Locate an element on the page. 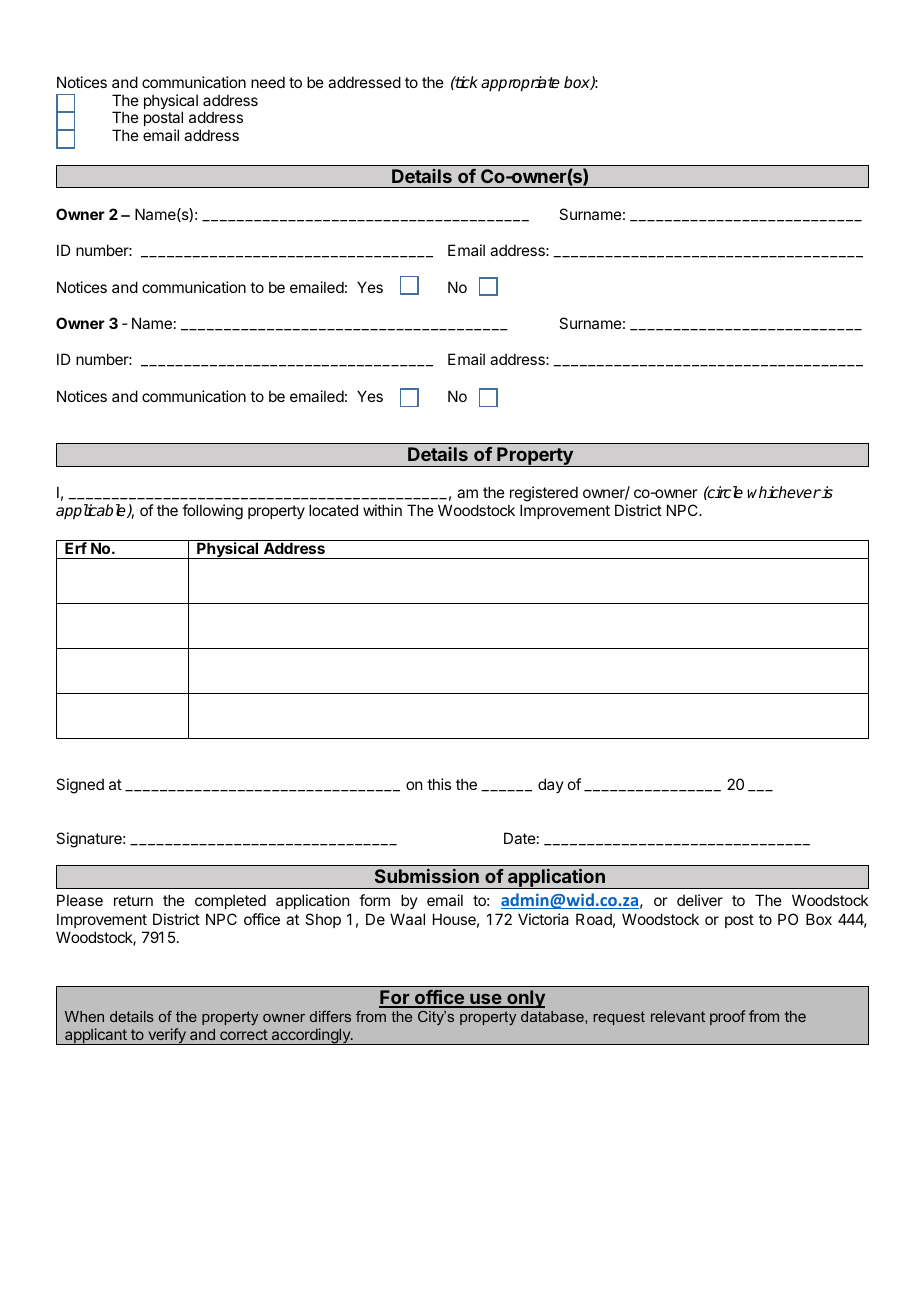  need is located at coordinates (268, 82).
